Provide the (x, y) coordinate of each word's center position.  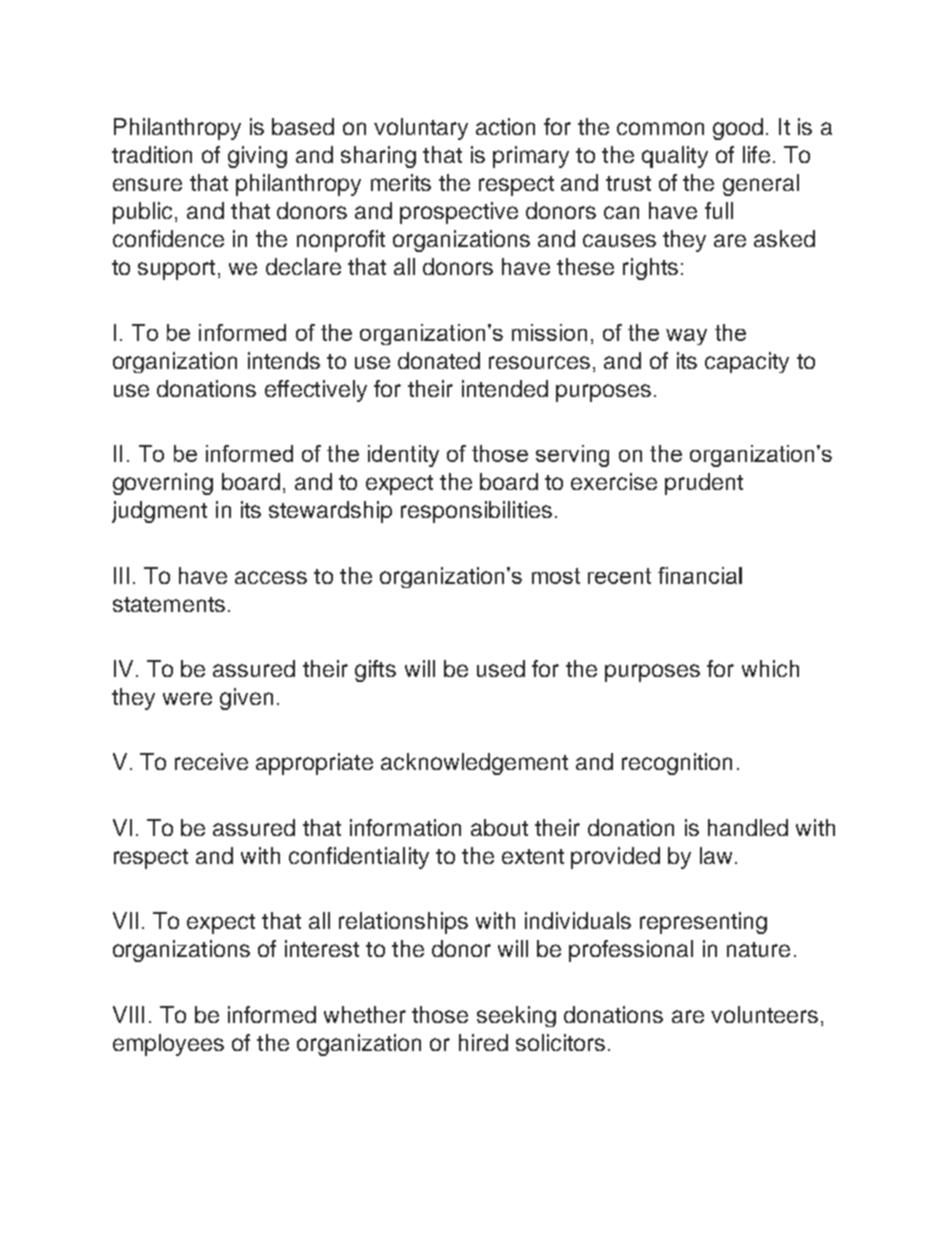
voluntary (421, 129)
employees (168, 1045)
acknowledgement (474, 764)
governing (163, 484)
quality (675, 157)
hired (483, 1042)
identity (403, 456)
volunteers (764, 1014)
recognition (677, 764)
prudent (704, 484)
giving (257, 157)
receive (211, 761)
